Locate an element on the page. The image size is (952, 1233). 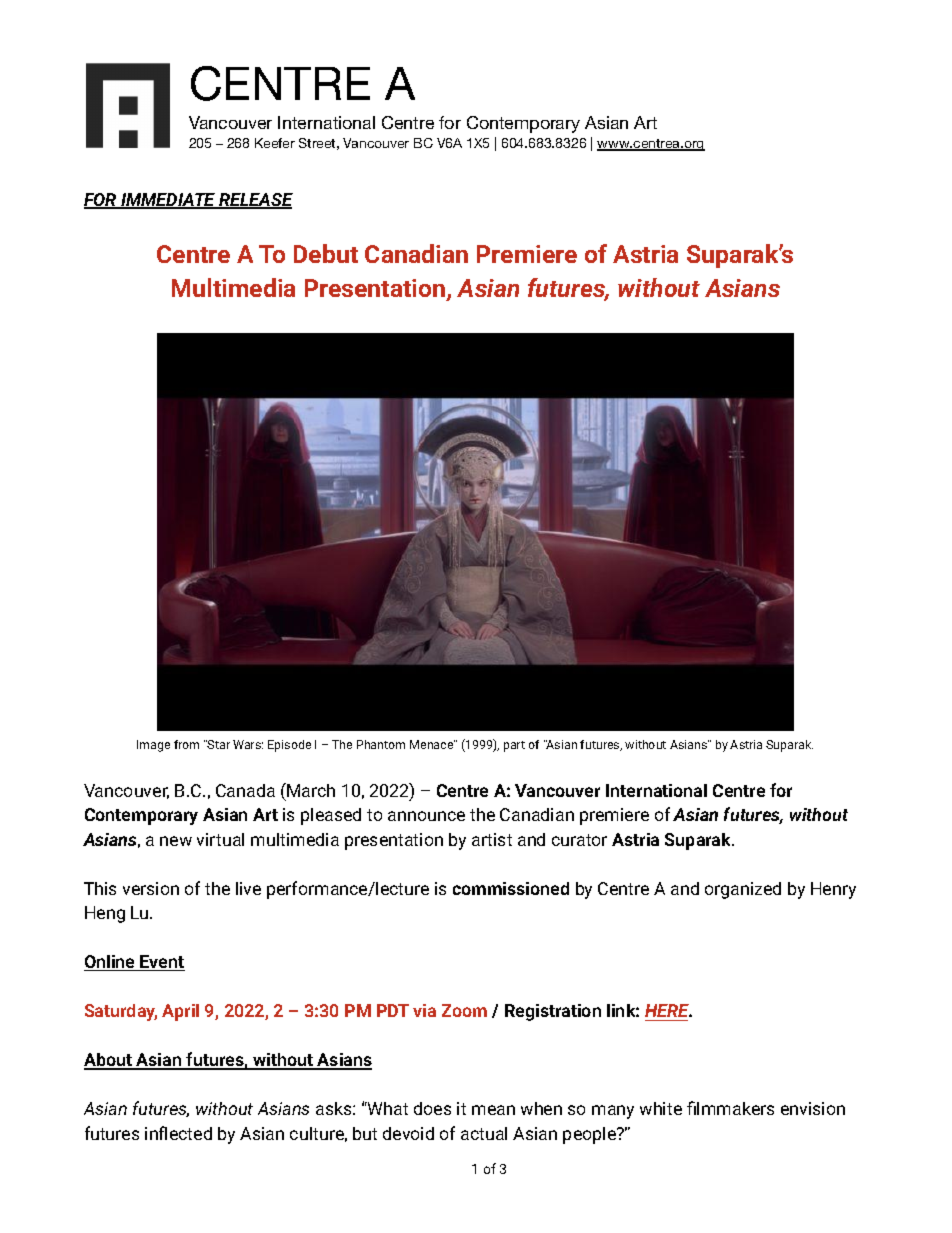
commissioned is located at coordinates (511, 888).
